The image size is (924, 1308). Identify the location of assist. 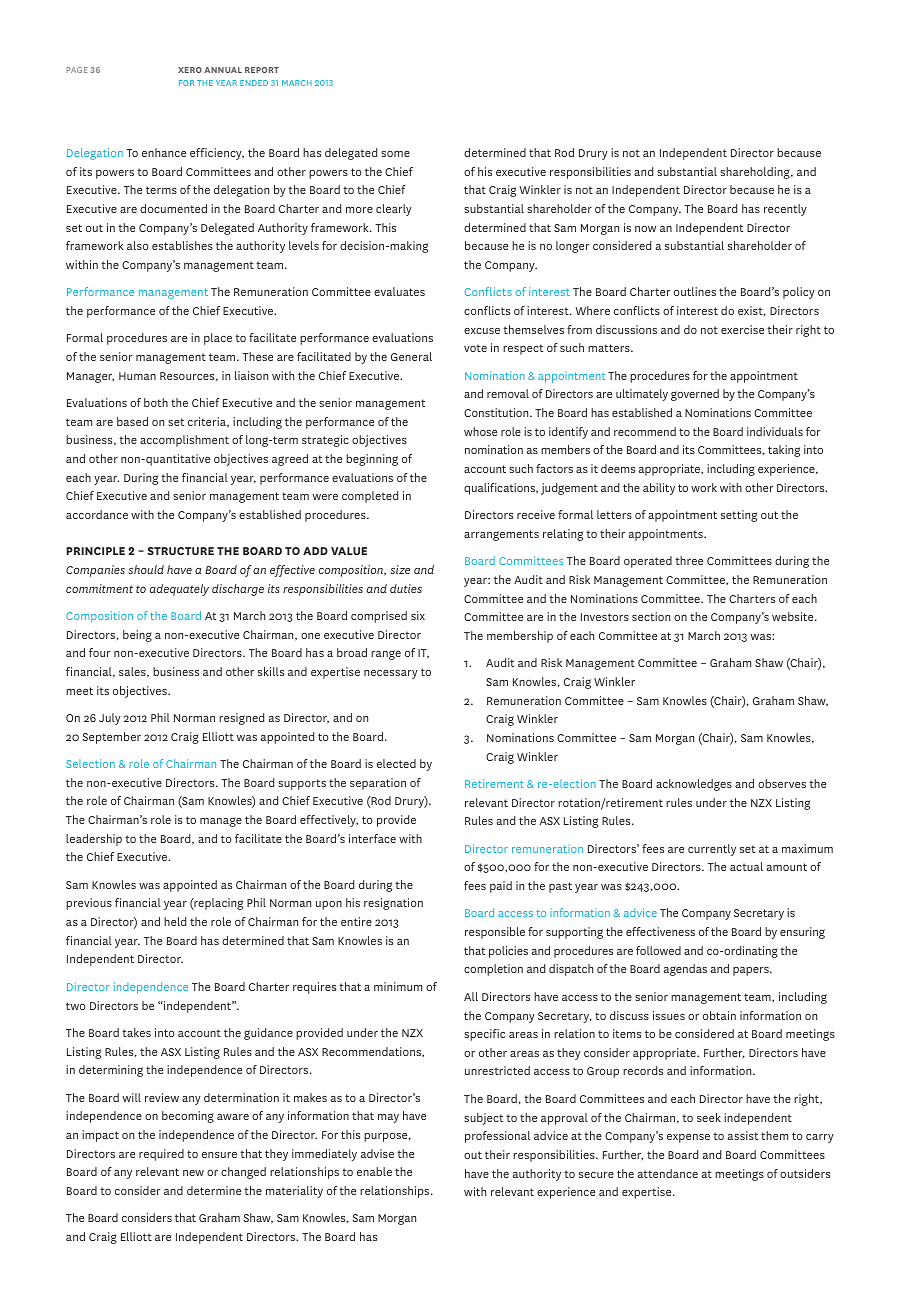
(743, 1135).
